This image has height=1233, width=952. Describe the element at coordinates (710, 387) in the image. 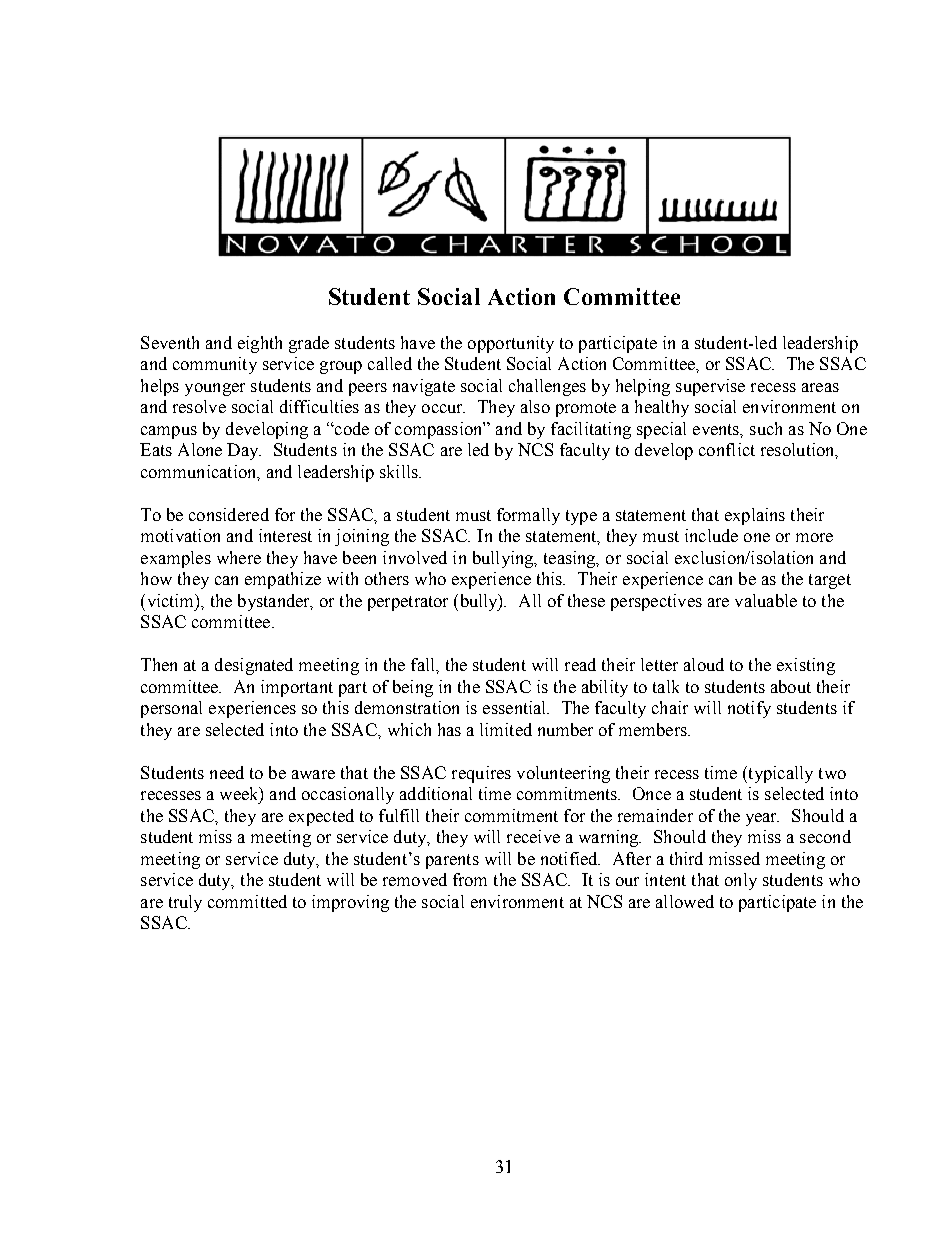

I see `supervise` at that location.
